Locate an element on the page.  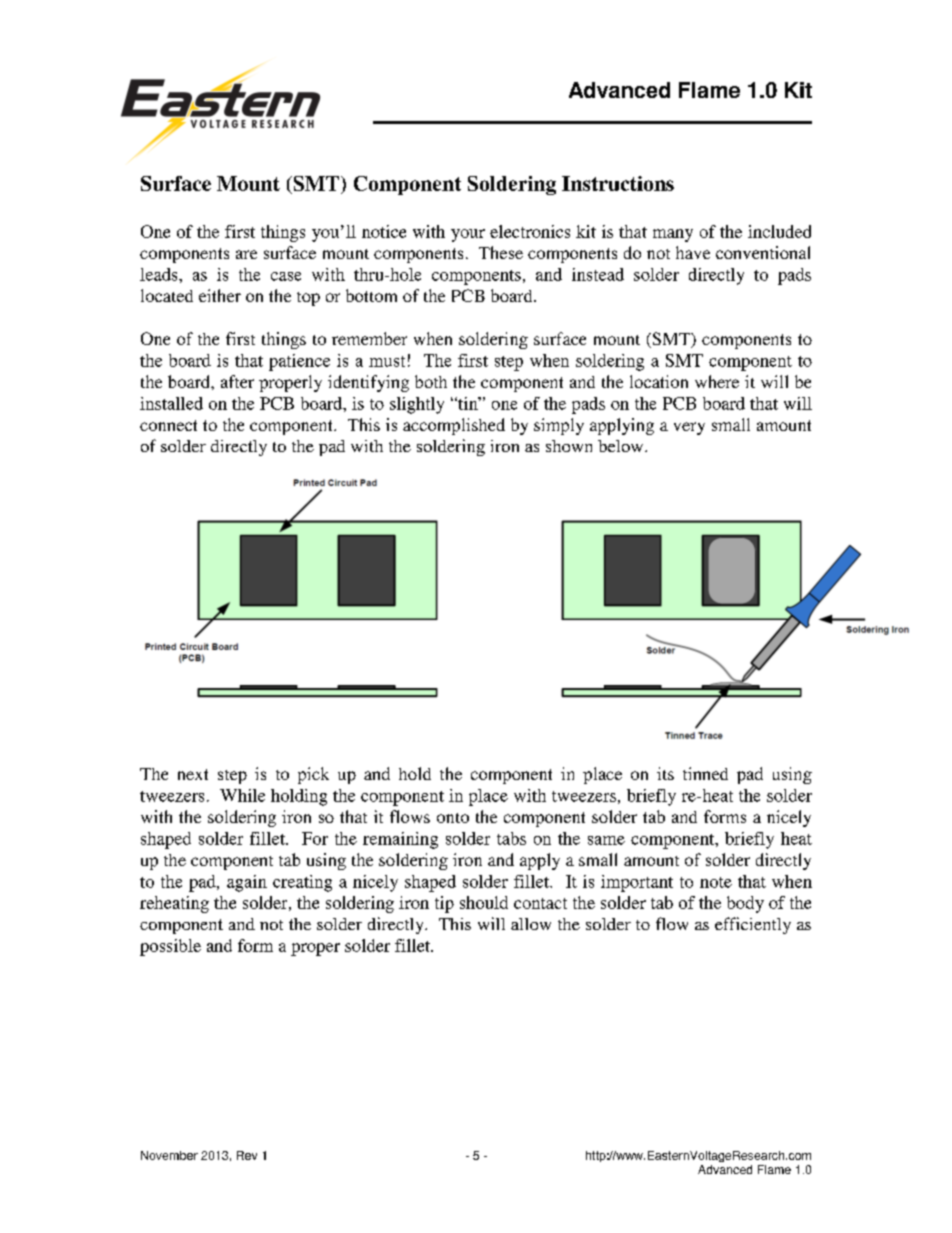
onto is located at coordinates (453, 818).
